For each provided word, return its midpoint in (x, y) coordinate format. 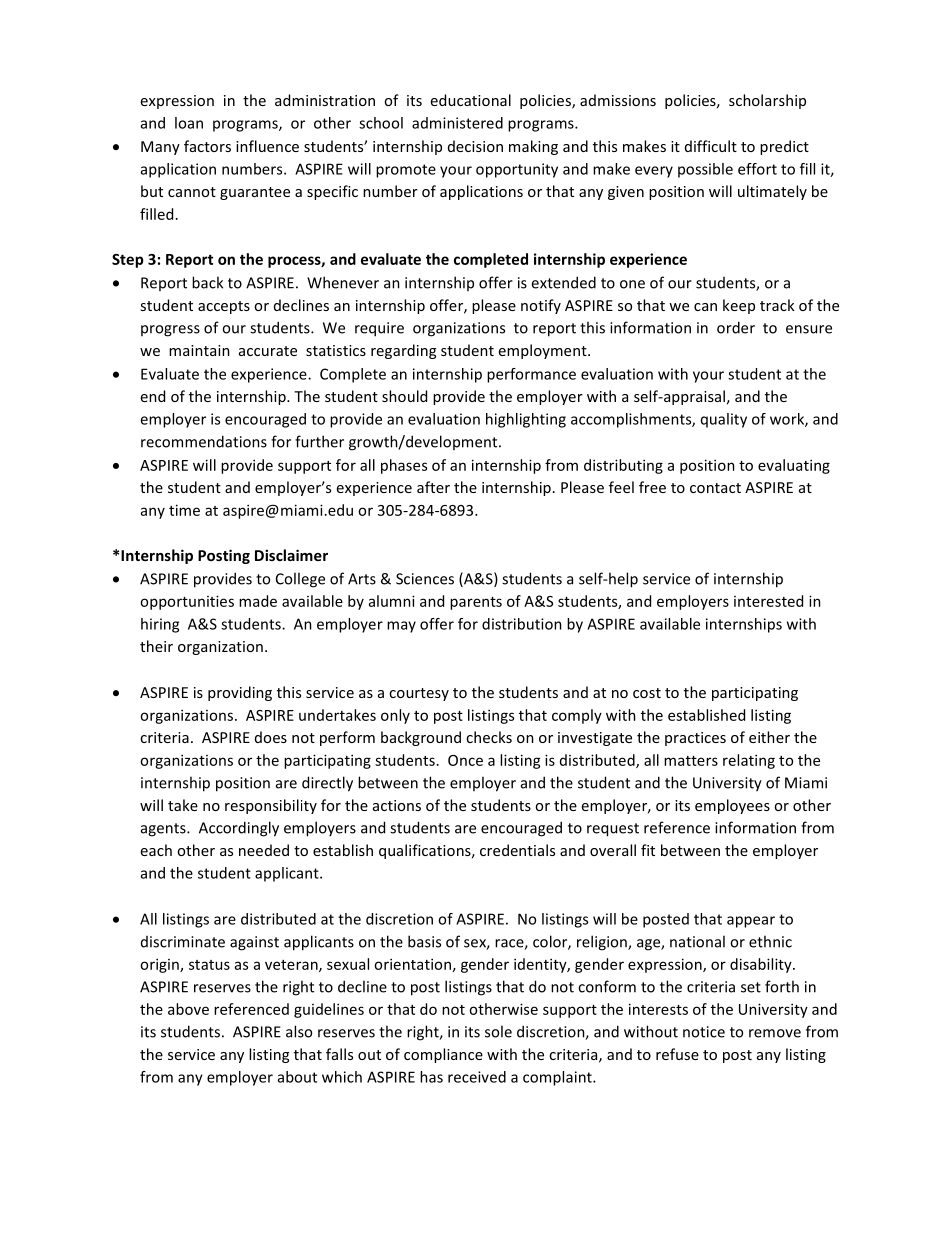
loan (189, 123)
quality (724, 420)
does (271, 737)
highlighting (526, 420)
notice (704, 1032)
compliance (443, 1055)
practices (695, 739)
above (188, 1009)
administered (457, 123)
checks (489, 737)
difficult (711, 146)
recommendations (204, 441)
